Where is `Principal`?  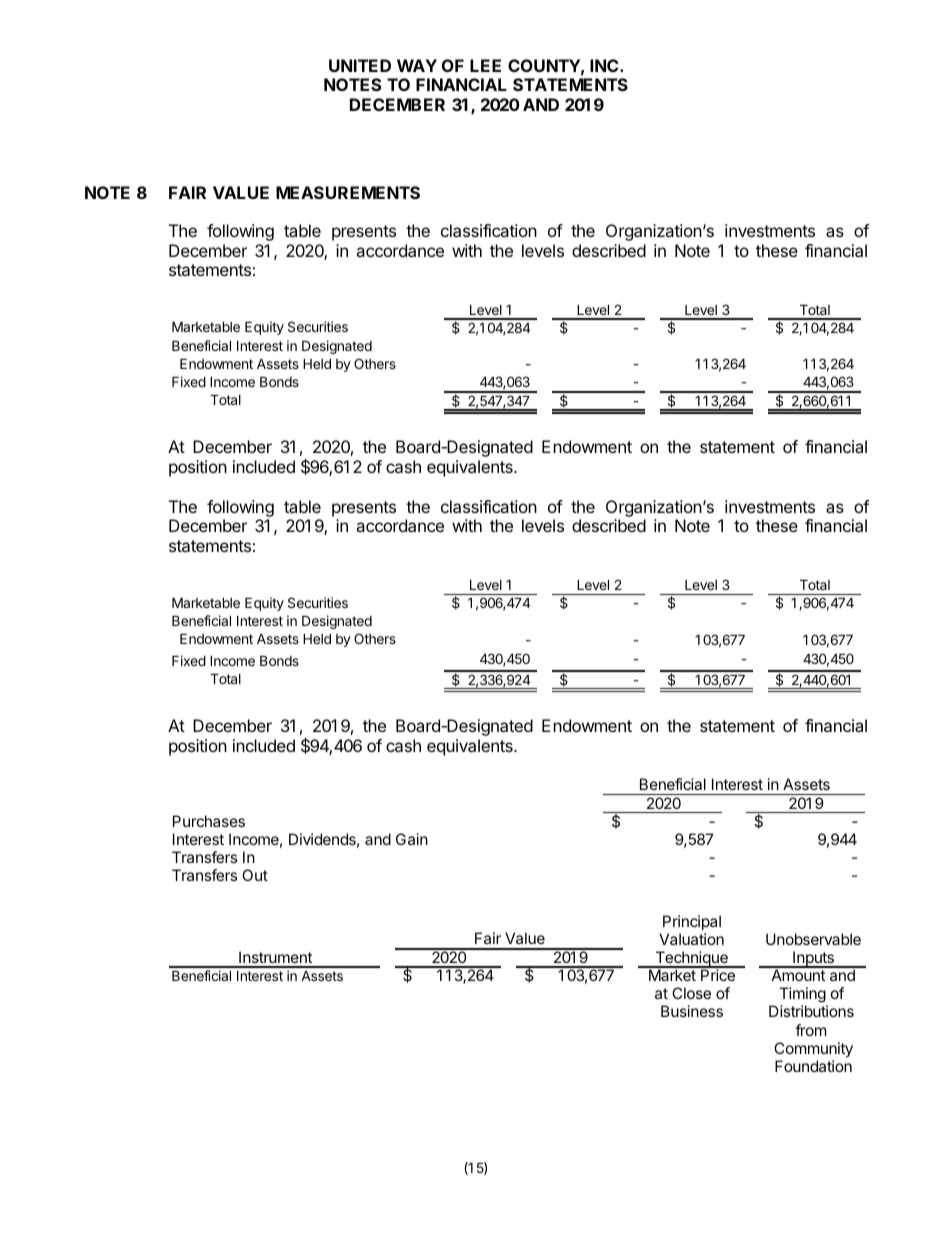
Principal is located at coordinates (692, 922).
